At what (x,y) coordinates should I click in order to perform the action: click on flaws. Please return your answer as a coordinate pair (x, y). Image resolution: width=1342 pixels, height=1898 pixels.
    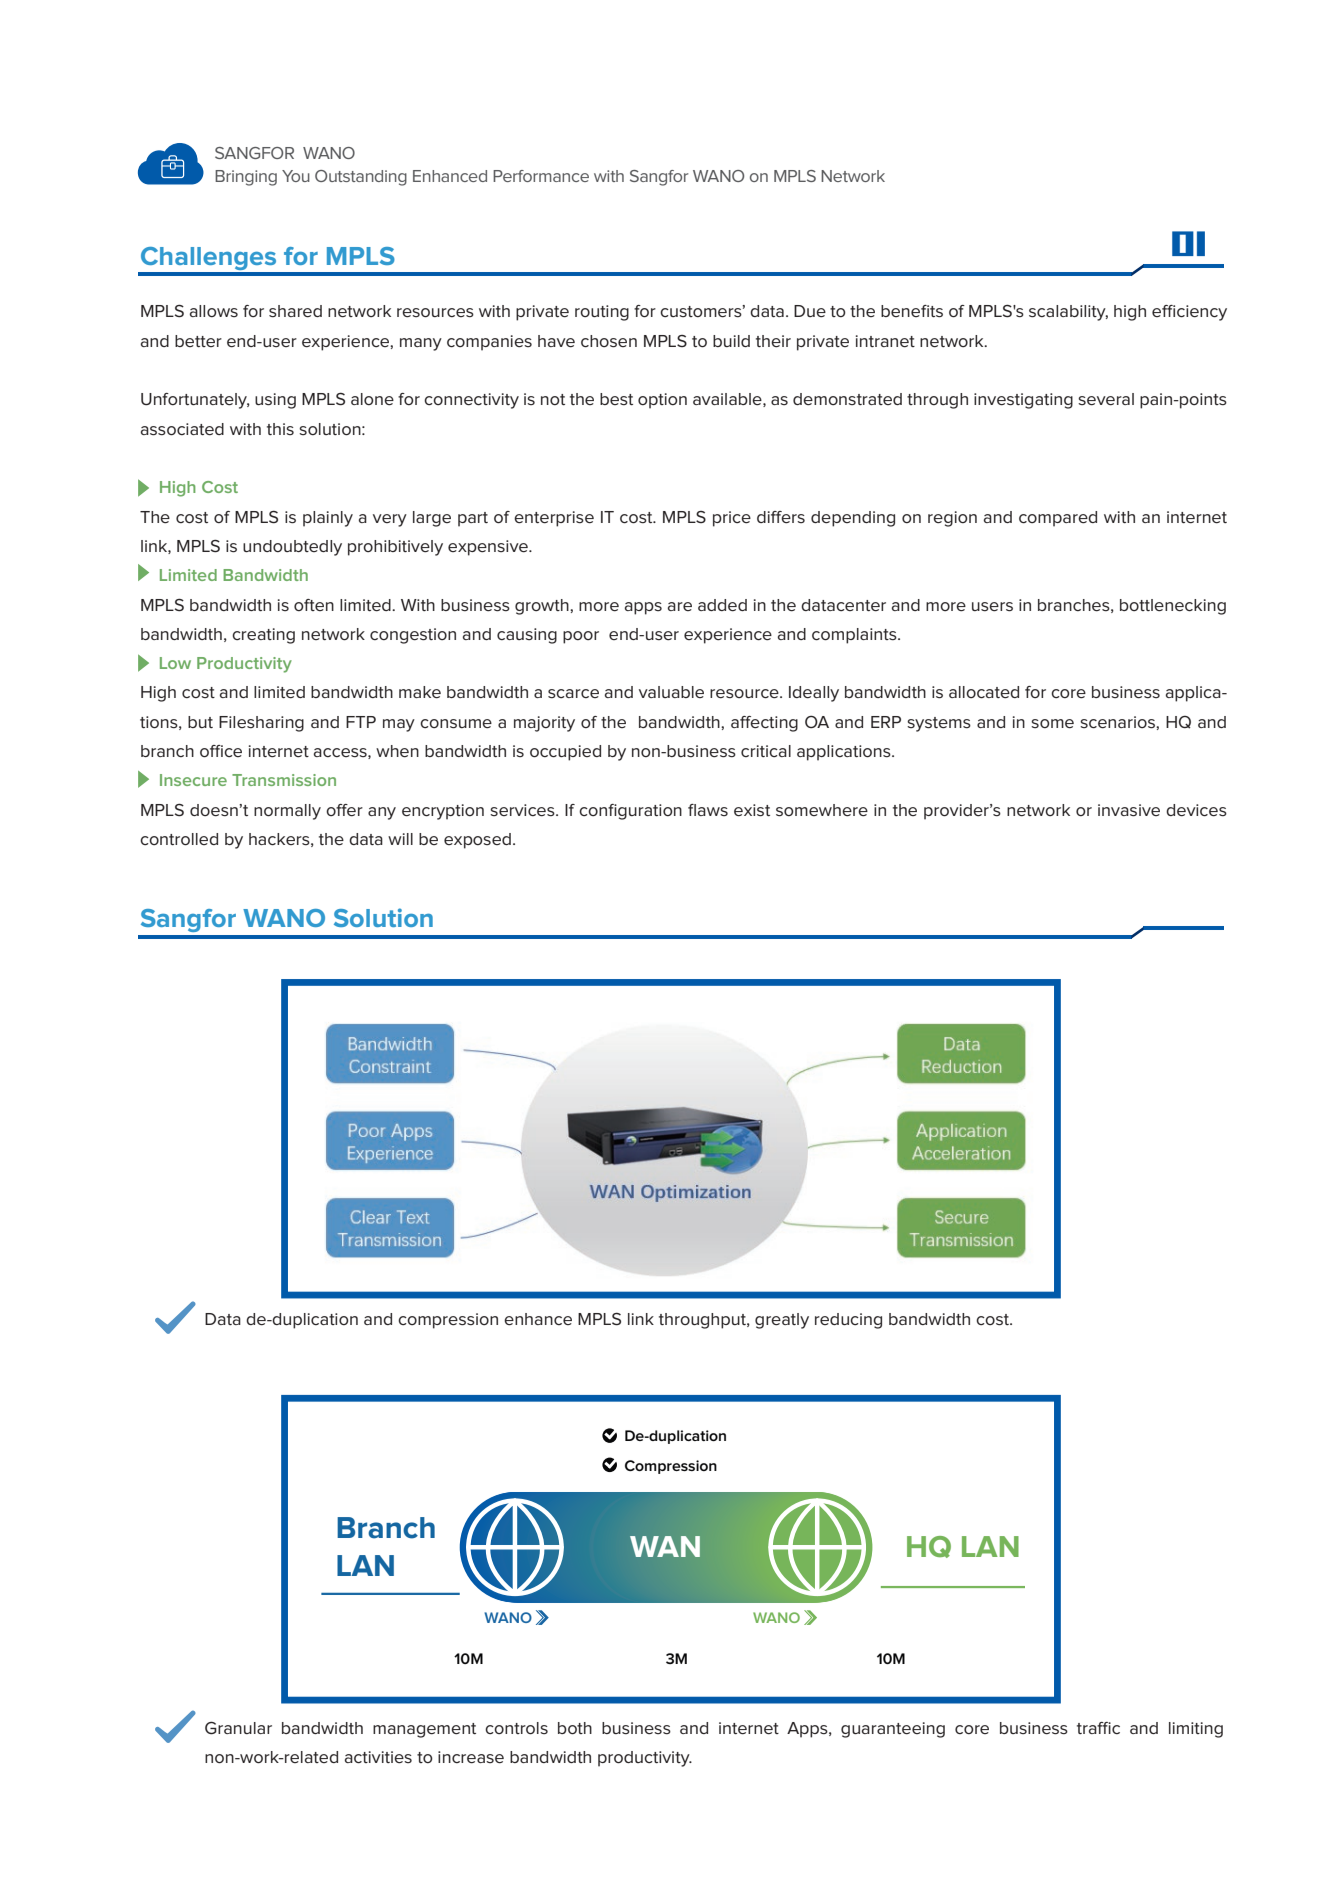
    Looking at the image, I should click on (708, 810).
